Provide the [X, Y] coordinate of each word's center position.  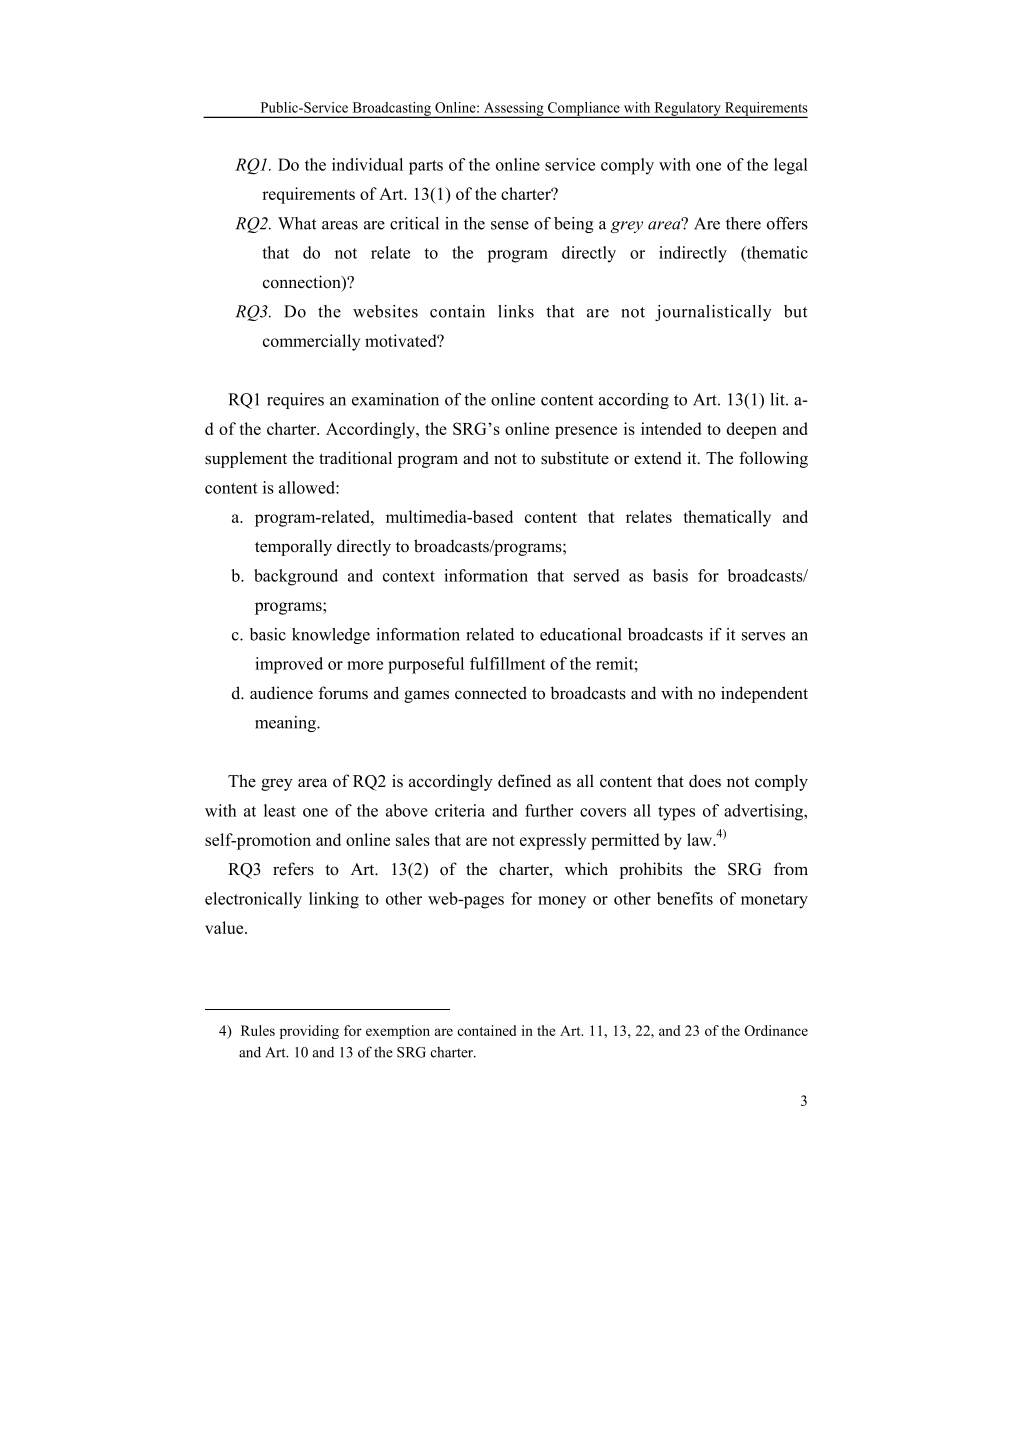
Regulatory [687, 110]
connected [491, 693]
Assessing [514, 110]
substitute [575, 458]
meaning [286, 724]
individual [367, 164]
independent [764, 694]
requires [295, 401]
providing [309, 1032]
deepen [752, 430]
